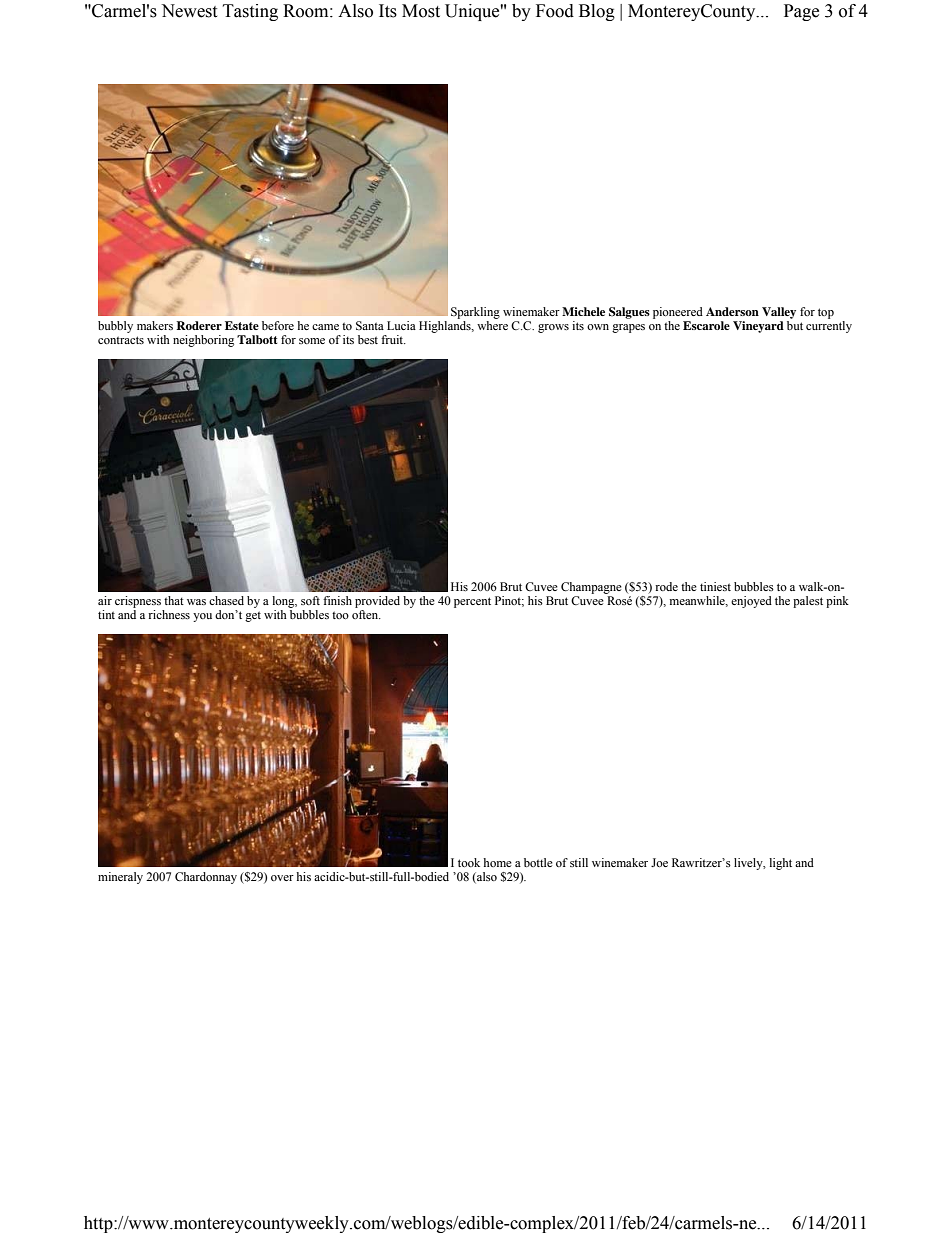 This screenshot has height=1233, width=952. What do you see at coordinates (189, 11) in the screenshot?
I see `Newest` at bounding box center [189, 11].
